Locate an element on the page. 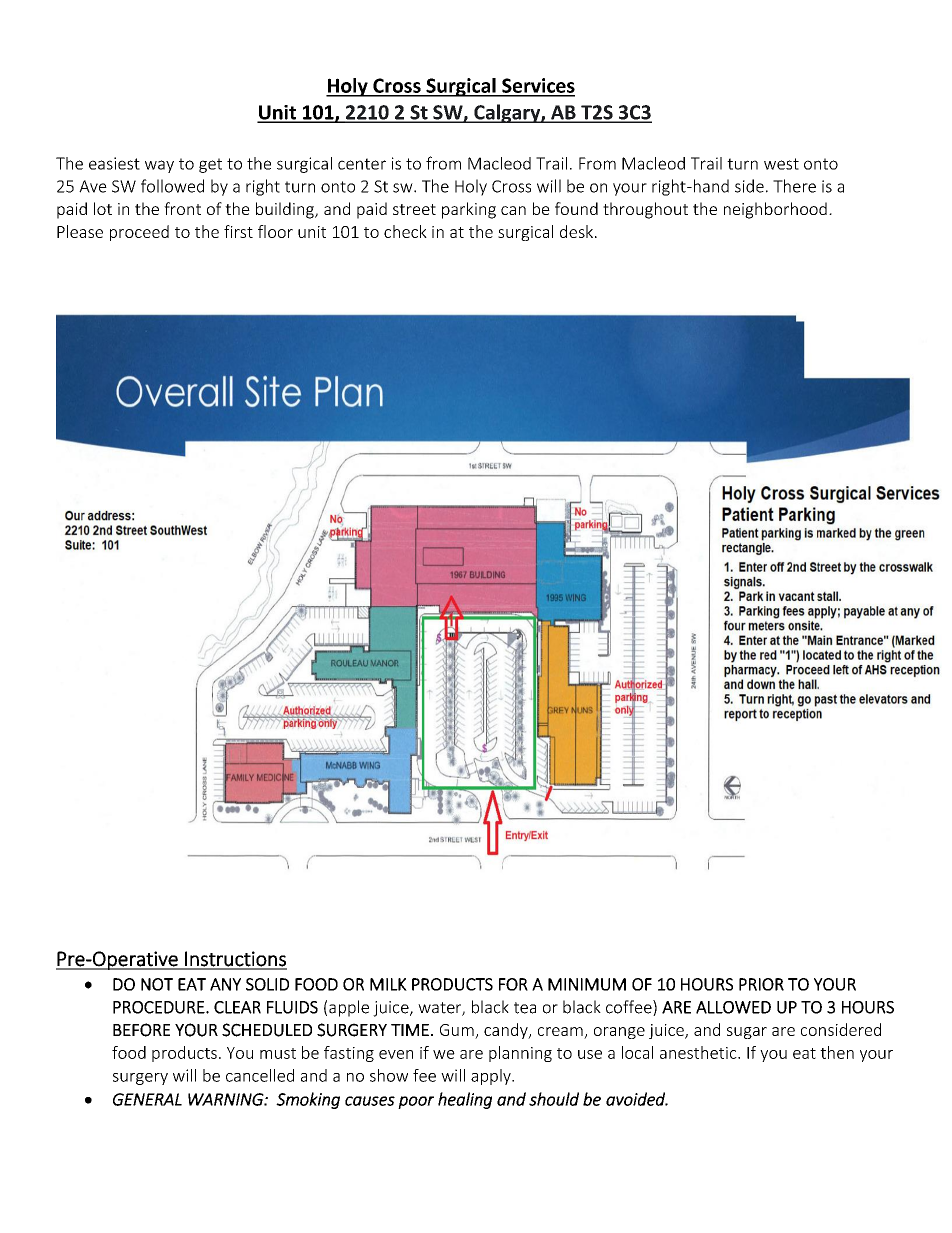 The height and width of the page is (1233, 952). apply is located at coordinates (492, 1077).
